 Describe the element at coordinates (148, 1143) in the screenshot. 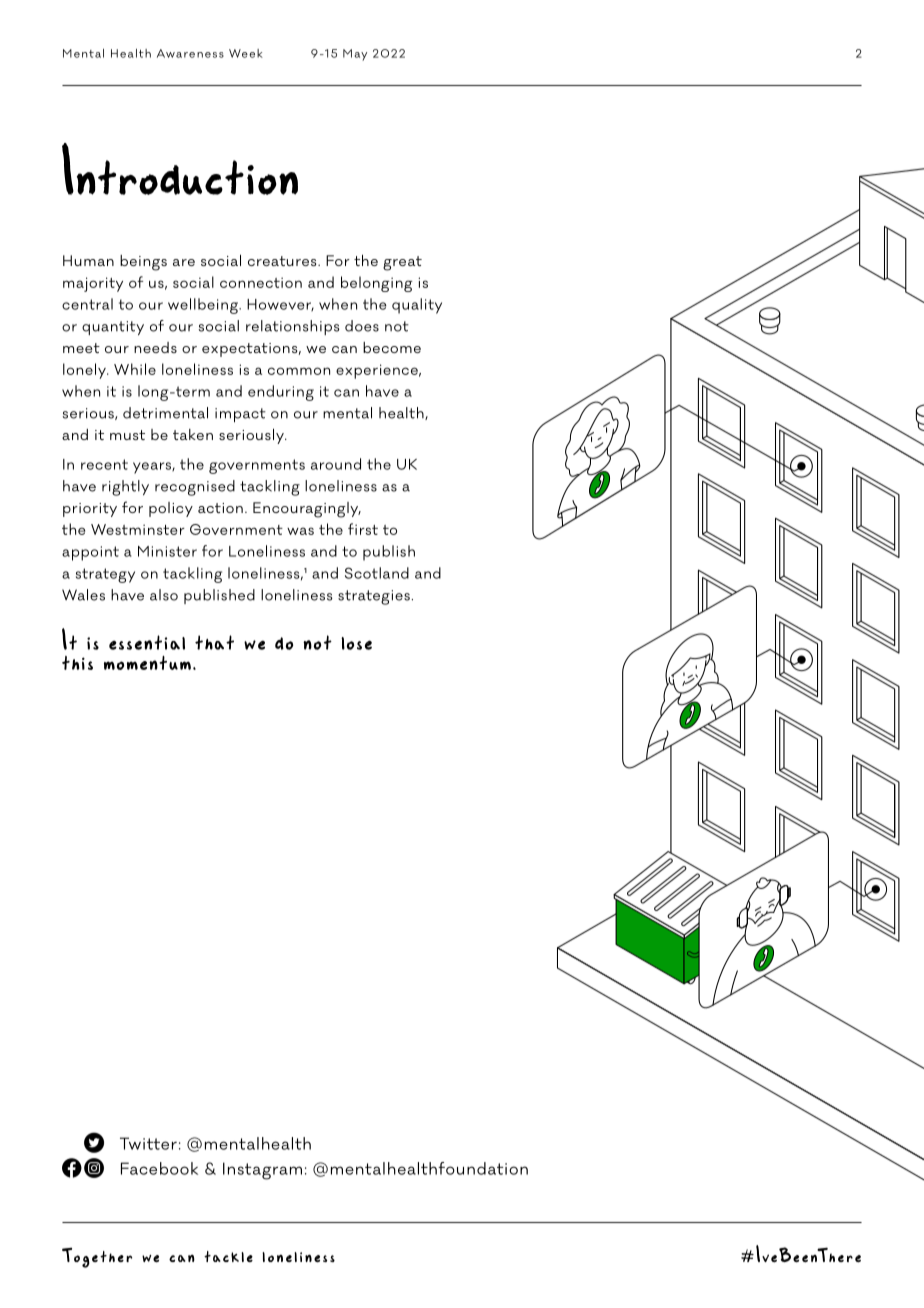

I see `Twitter` at that location.
